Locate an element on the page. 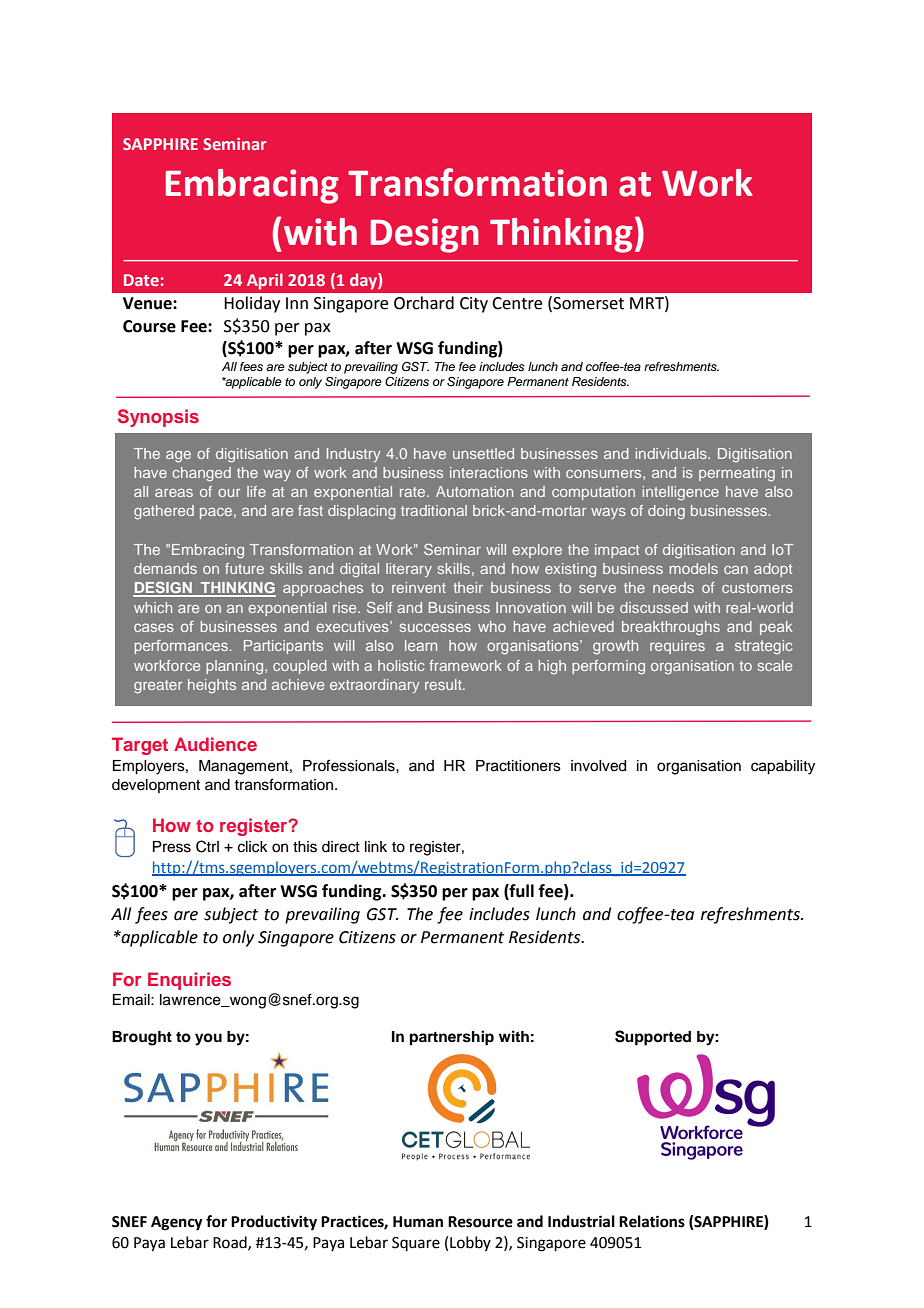 Image resolution: width=924 pixels, height=1308 pixels. Audience is located at coordinates (215, 744).
